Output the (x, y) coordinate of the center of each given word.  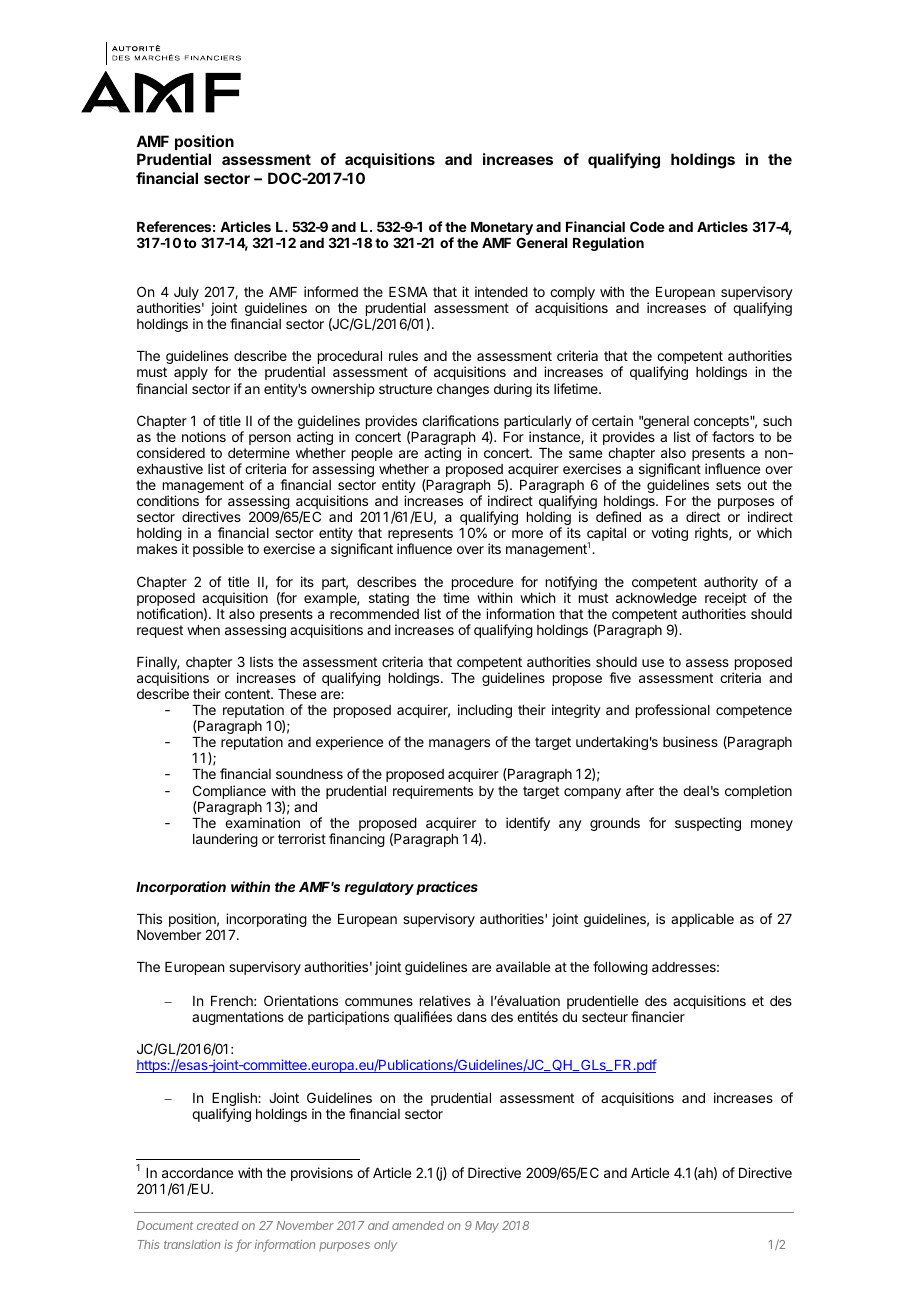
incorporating (266, 920)
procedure (482, 583)
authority (731, 584)
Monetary (502, 230)
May (487, 1227)
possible (218, 550)
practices (447, 888)
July (186, 295)
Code (647, 226)
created (218, 1225)
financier (658, 1016)
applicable (702, 920)
